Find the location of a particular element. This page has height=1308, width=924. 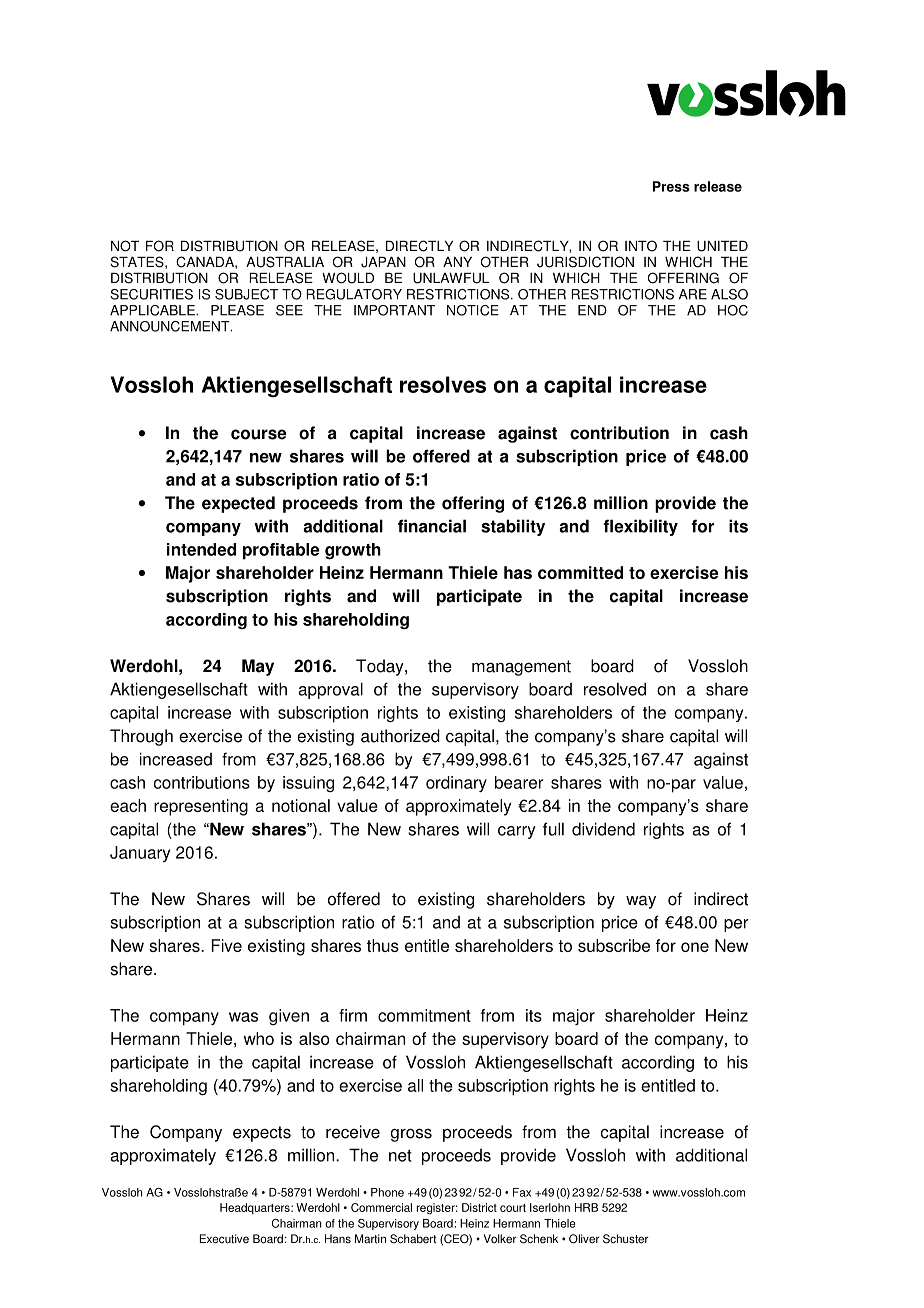

financial is located at coordinates (432, 526).
